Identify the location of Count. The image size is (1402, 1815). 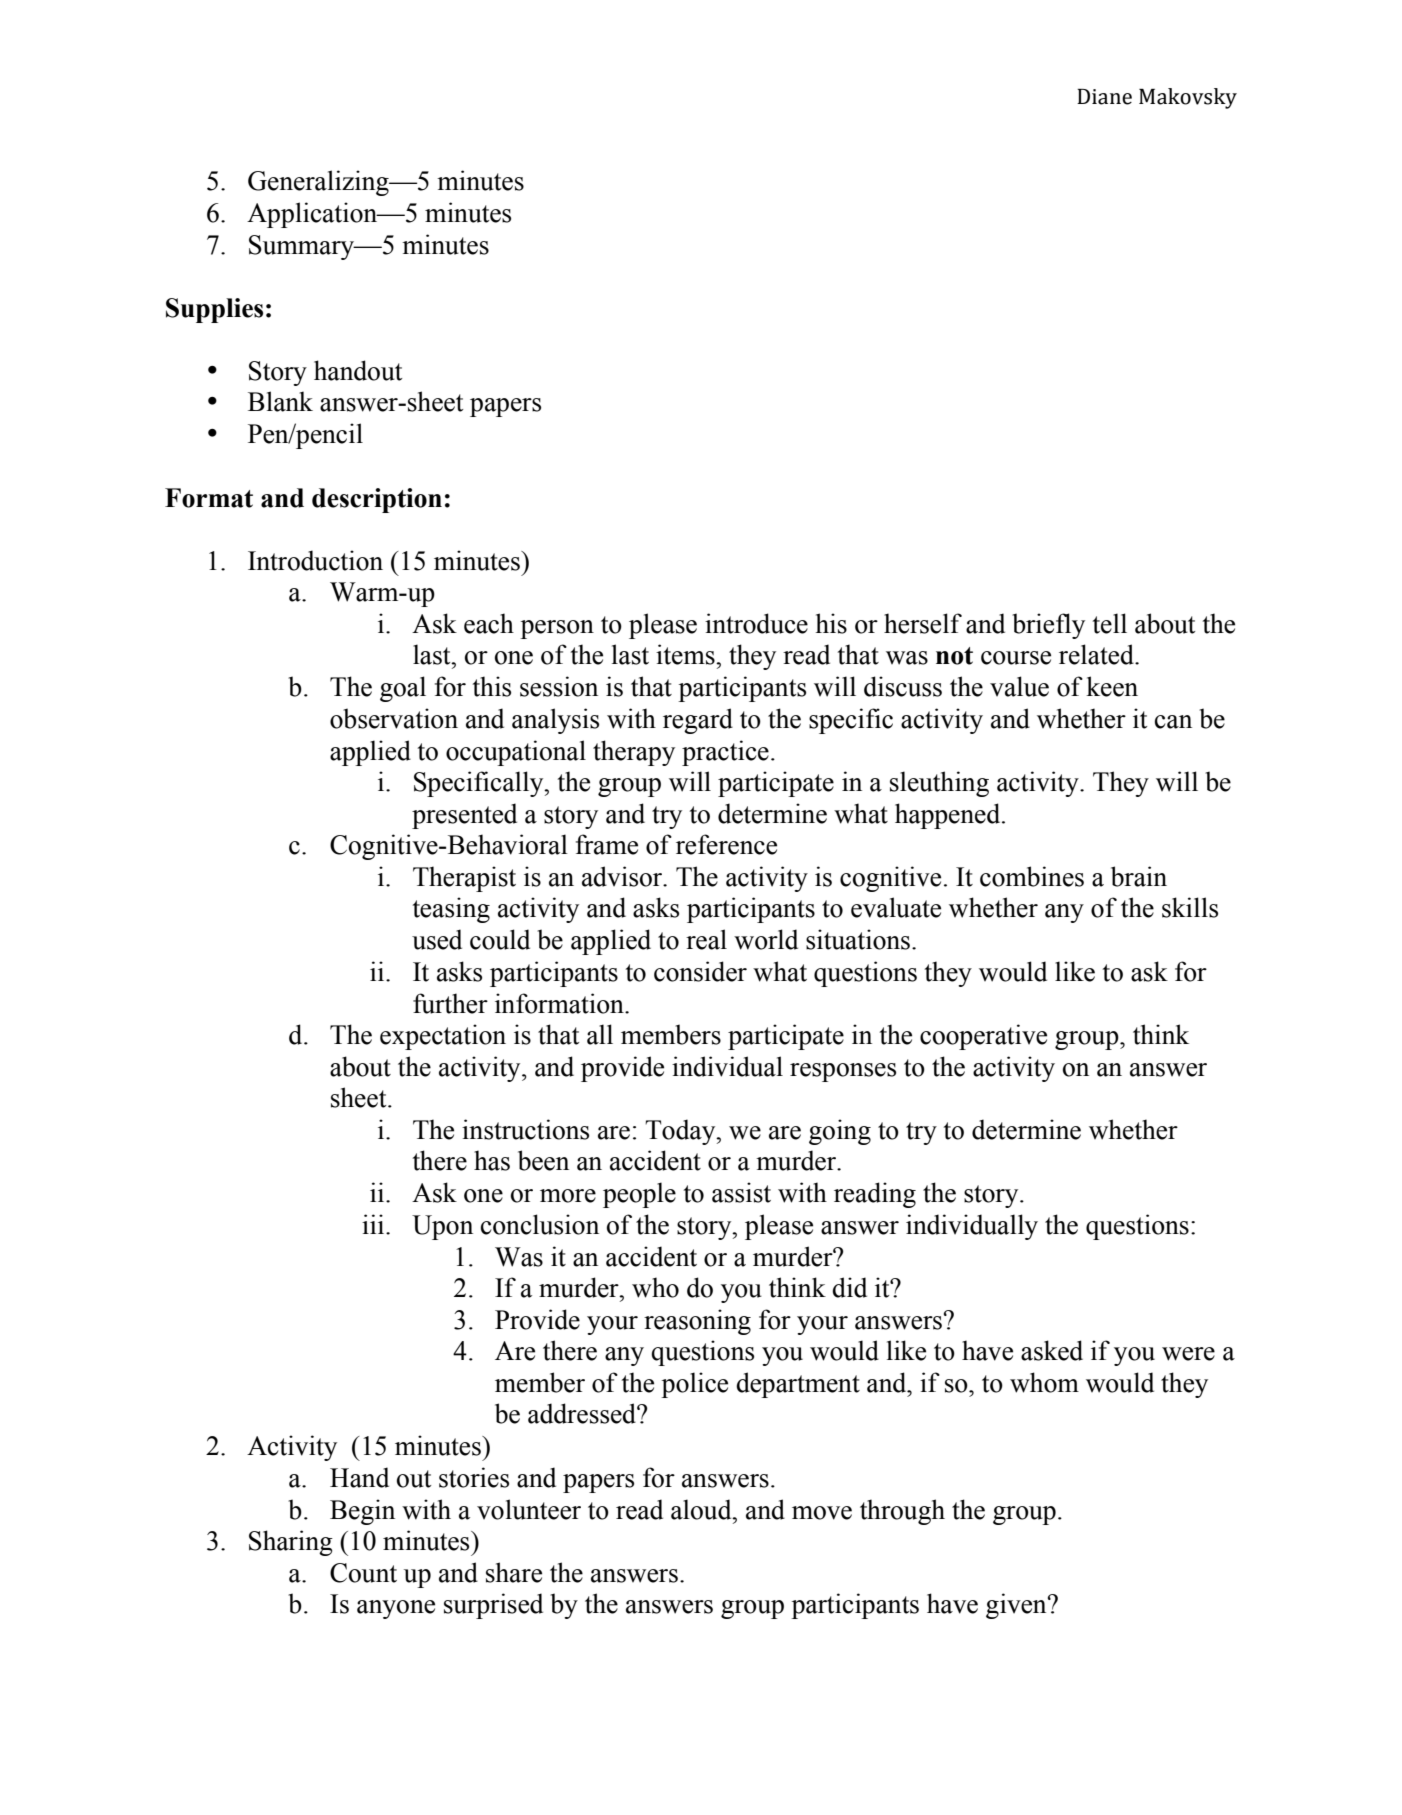
(363, 1573).
